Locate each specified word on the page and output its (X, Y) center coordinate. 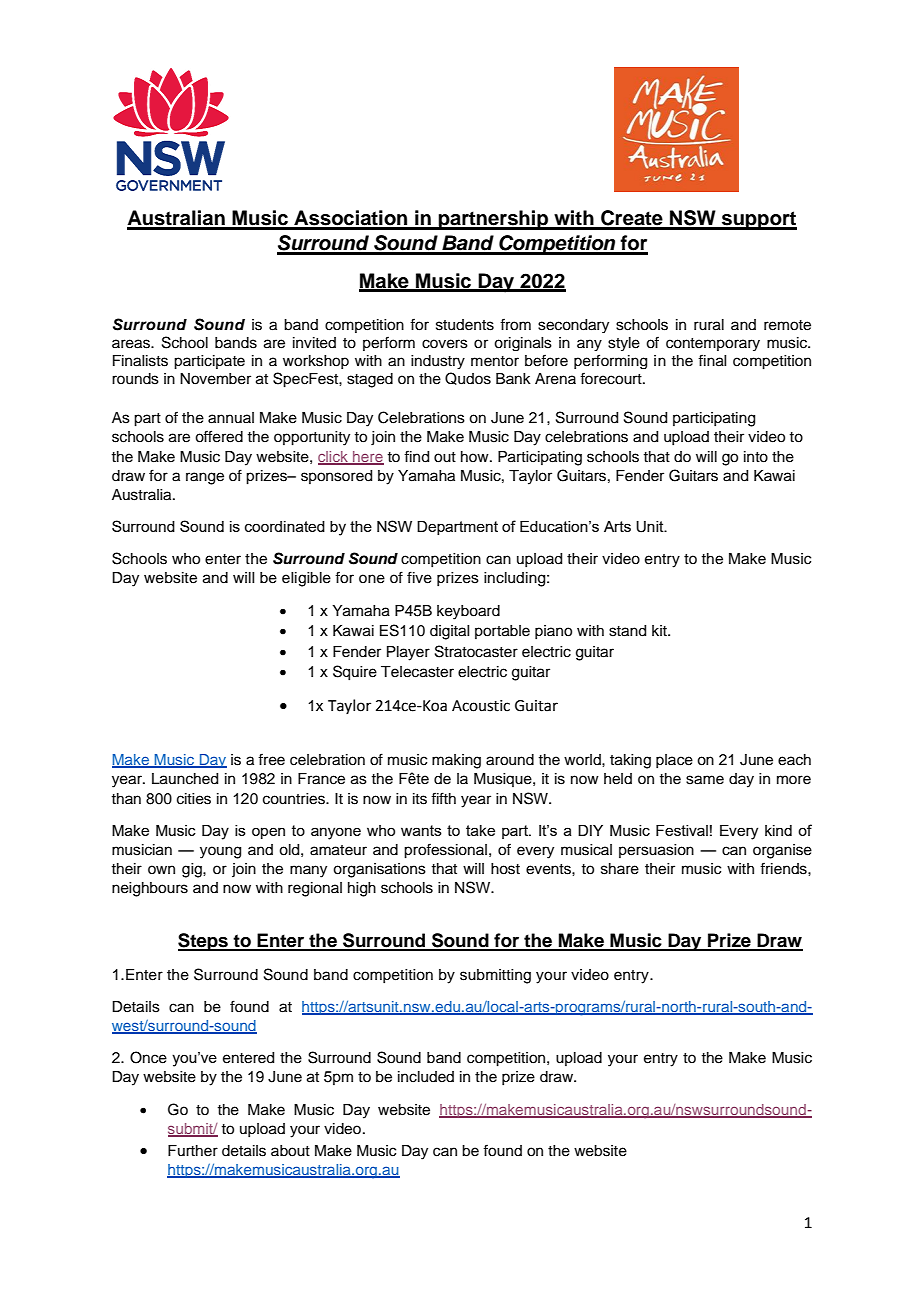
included (426, 1077)
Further (193, 1151)
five (419, 577)
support (758, 220)
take (480, 830)
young (220, 852)
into (756, 457)
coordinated (285, 526)
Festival (682, 830)
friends (784, 868)
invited (314, 343)
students (465, 325)
